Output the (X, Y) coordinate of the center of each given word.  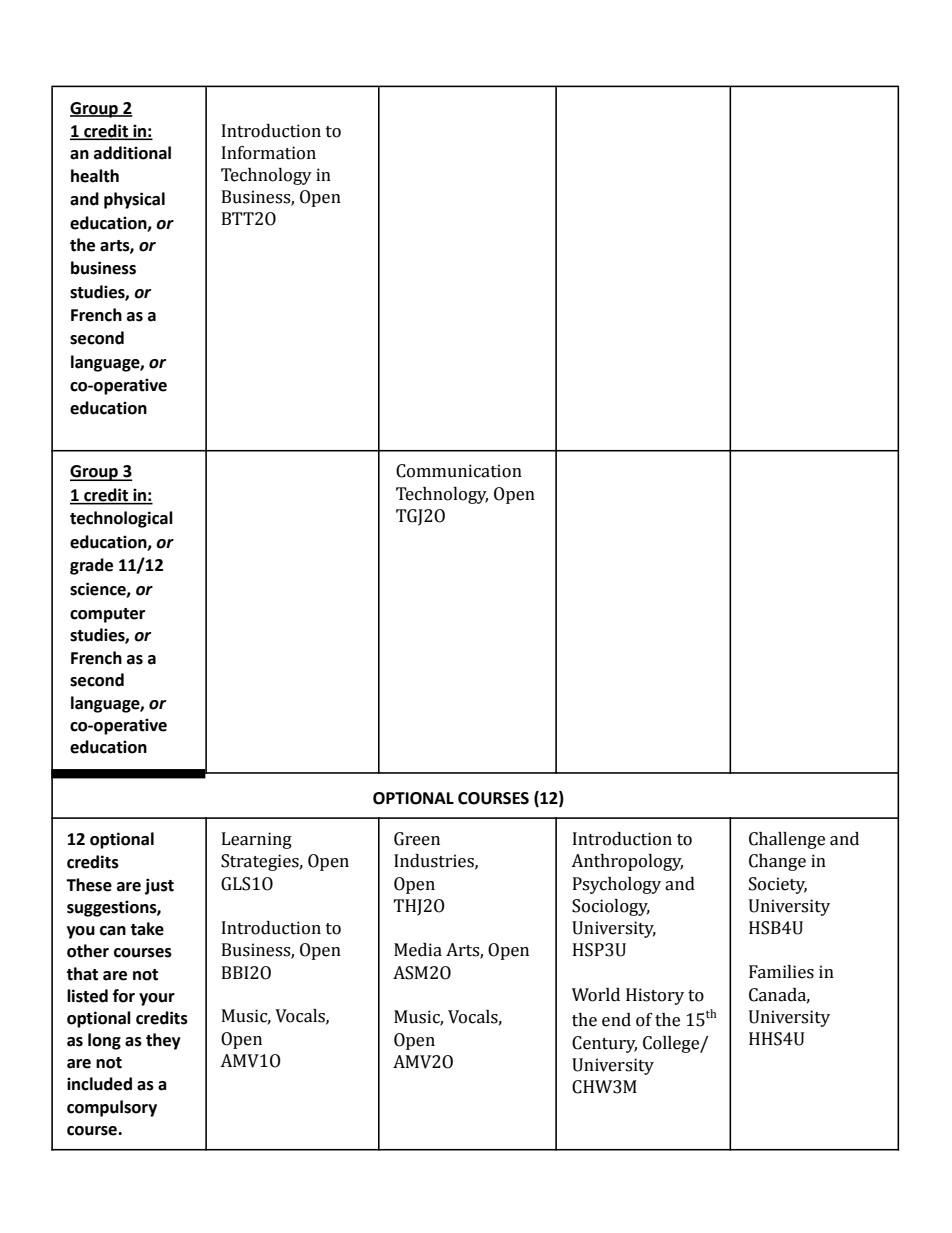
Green (417, 839)
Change (777, 862)
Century (604, 1044)
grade (91, 566)
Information (269, 153)
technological (121, 519)
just (159, 886)
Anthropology (627, 862)
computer (107, 615)
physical (134, 200)
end (616, 1020)
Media (418, 950)
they (163, 1041)
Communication (459, 471)
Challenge (787, 840)
